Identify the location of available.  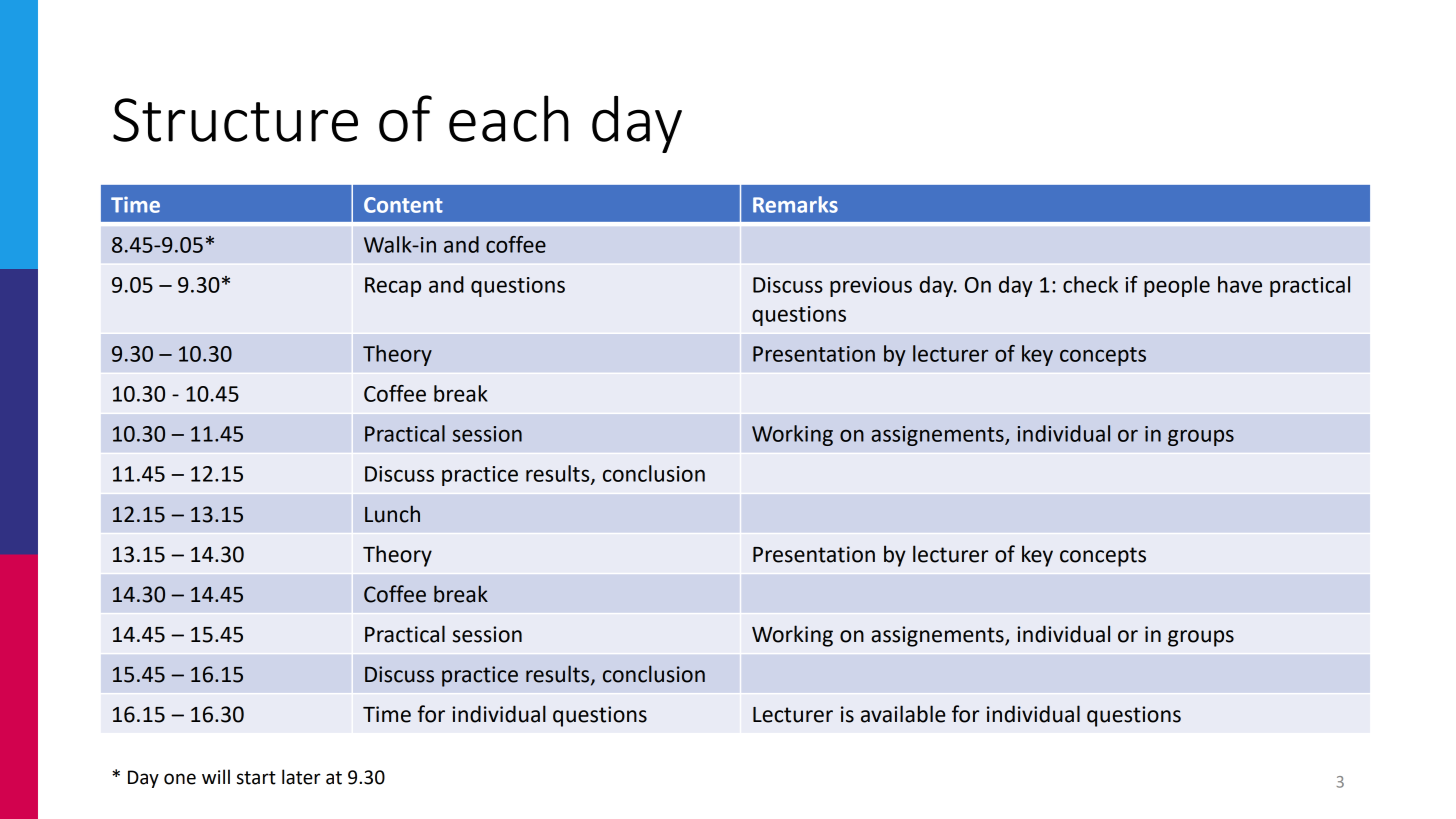
(903, 714).
